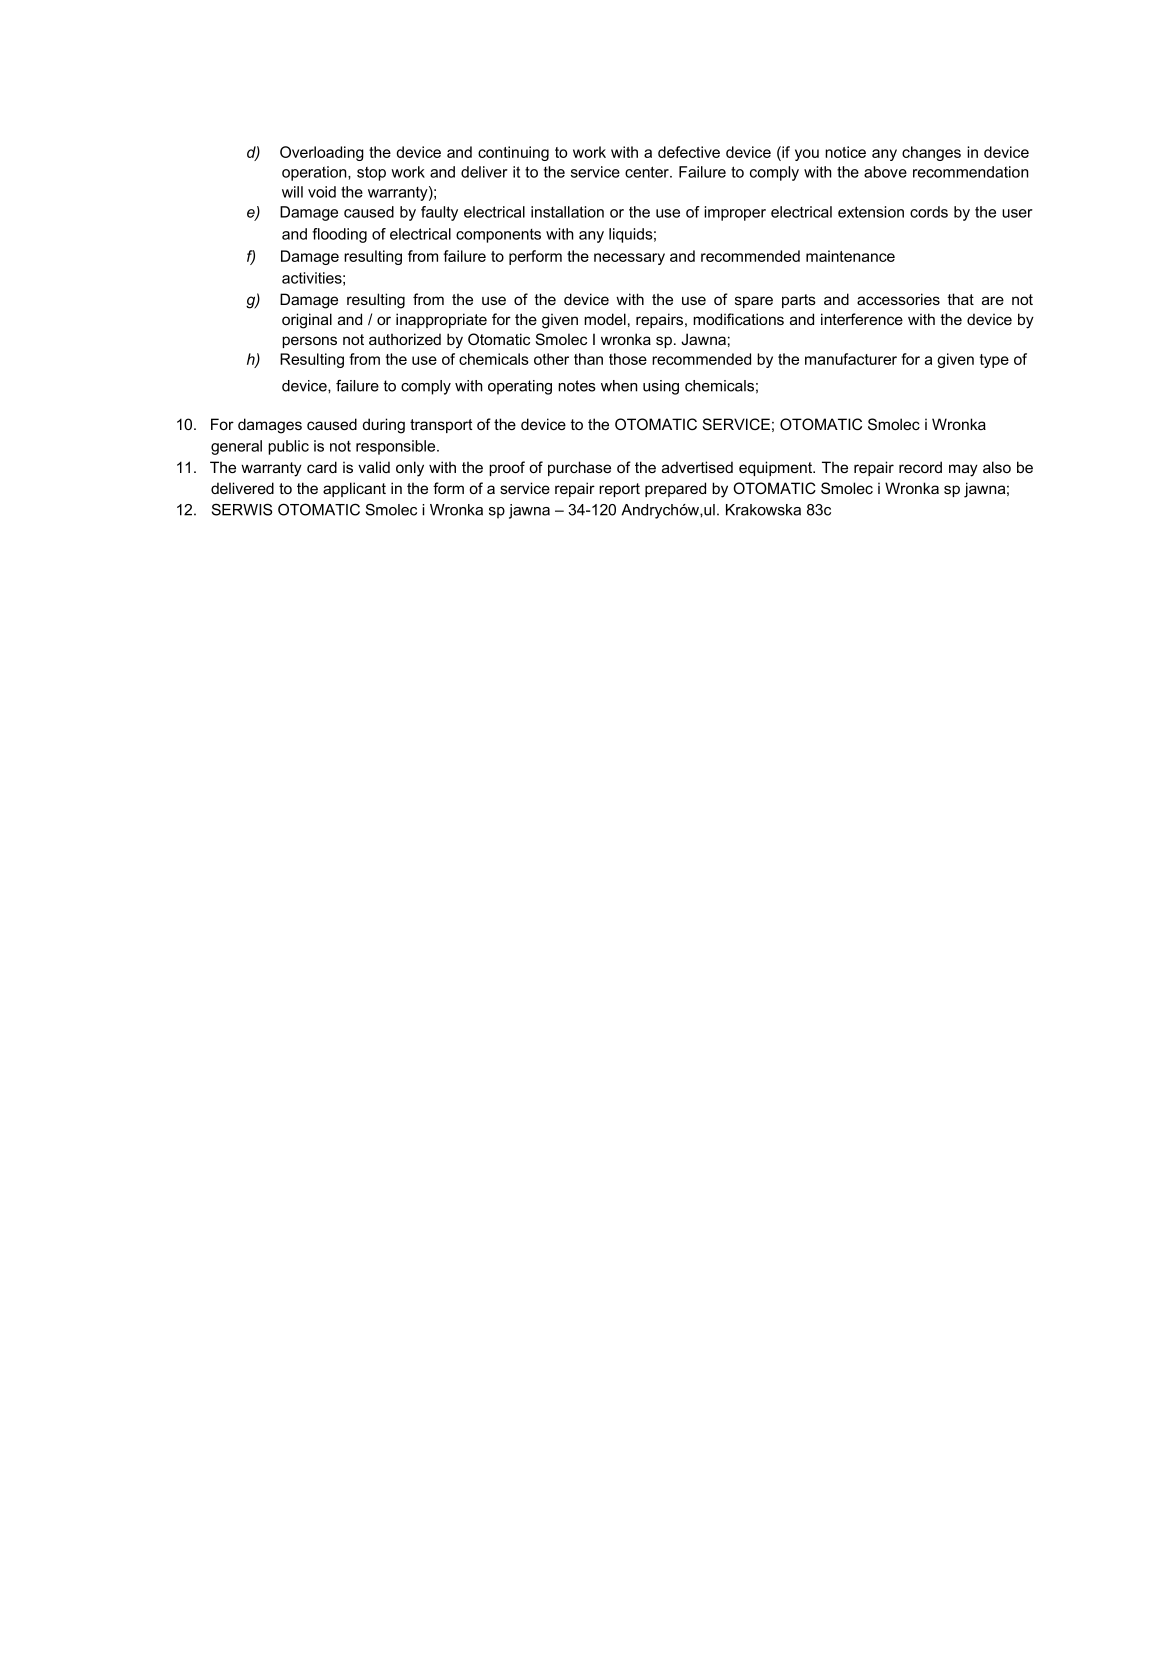 The height and width of the page is (1659, 1173). What do you see at coordinates (850, 256) in the page?
I see `maintenance` at bounding box center [850, 256].
